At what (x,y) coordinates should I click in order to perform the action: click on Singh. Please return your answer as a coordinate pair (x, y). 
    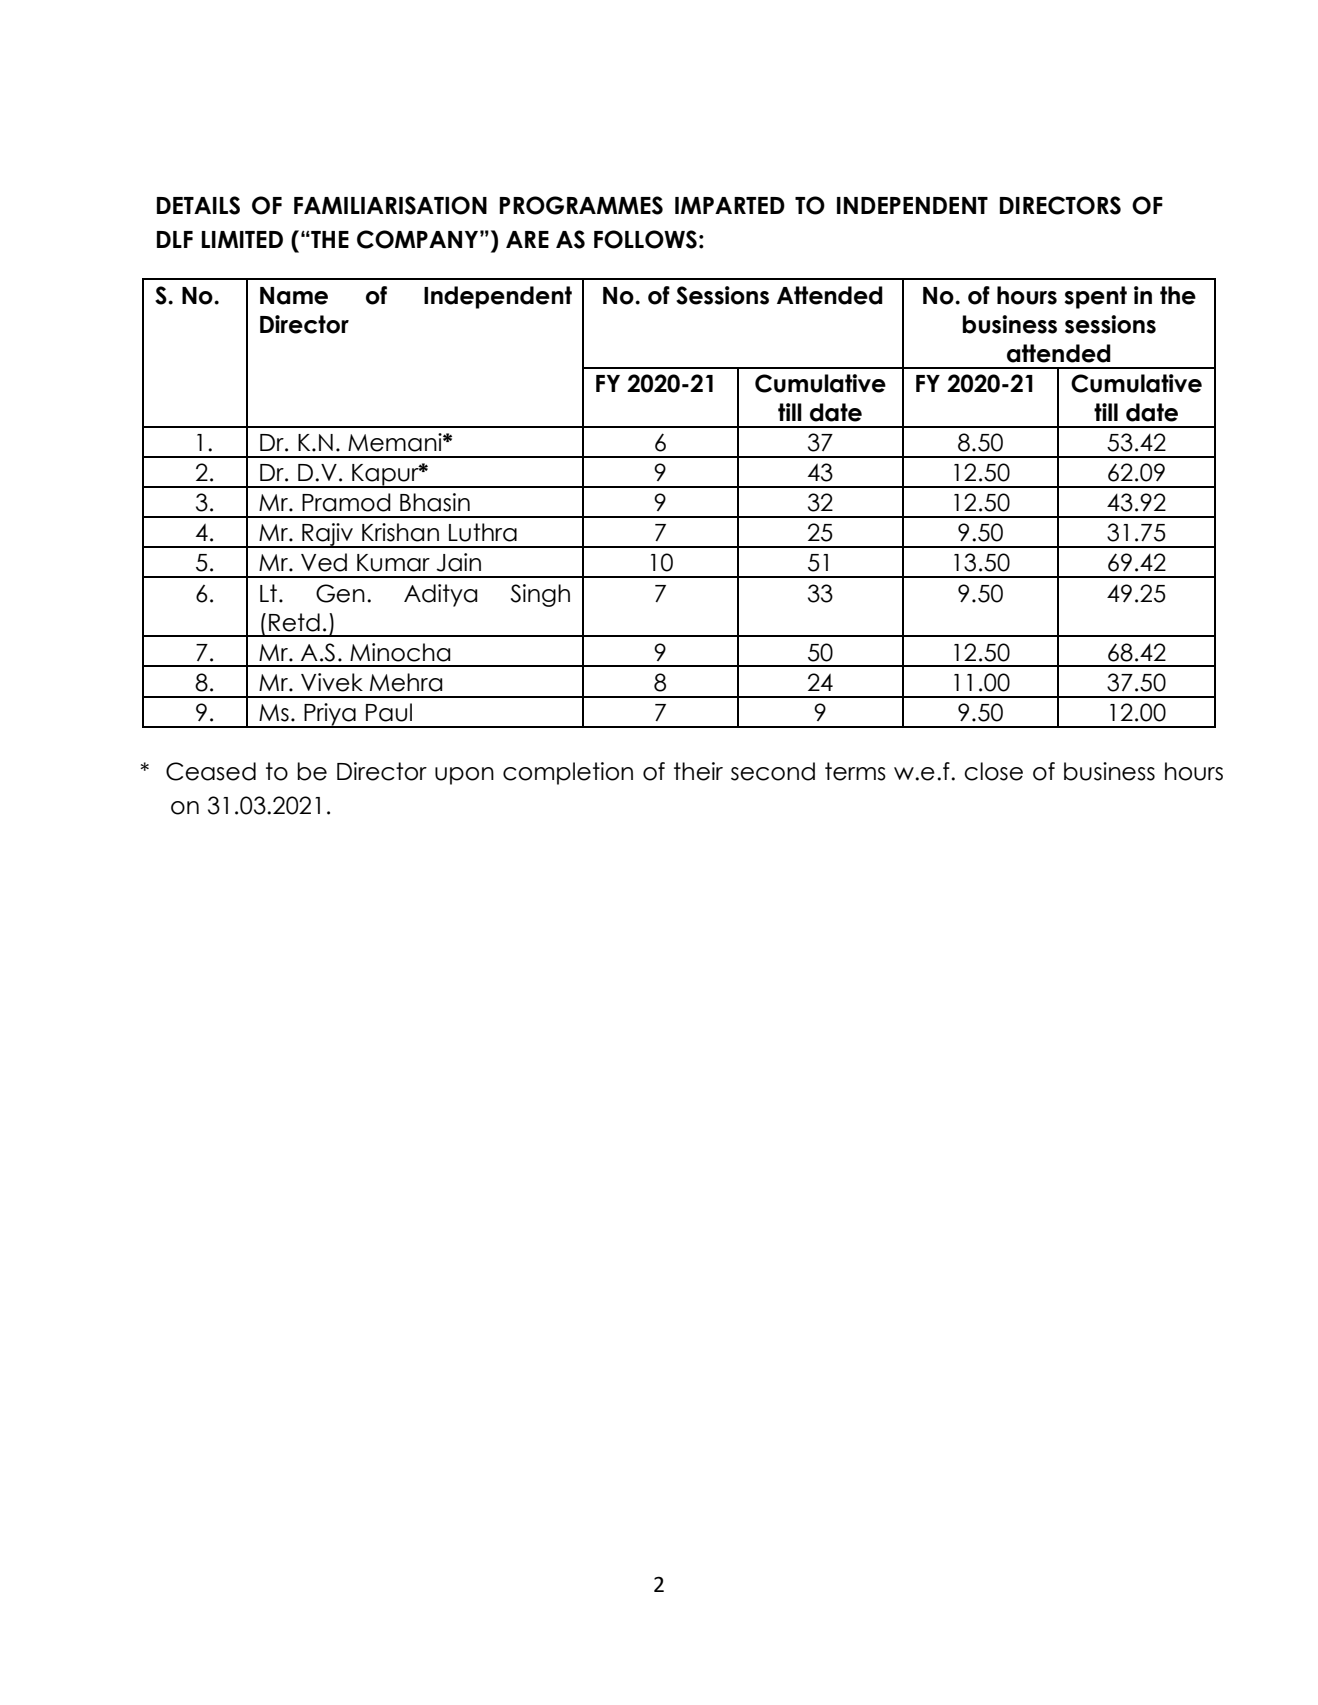
    Looking at the image, I should click on (540, 595).
